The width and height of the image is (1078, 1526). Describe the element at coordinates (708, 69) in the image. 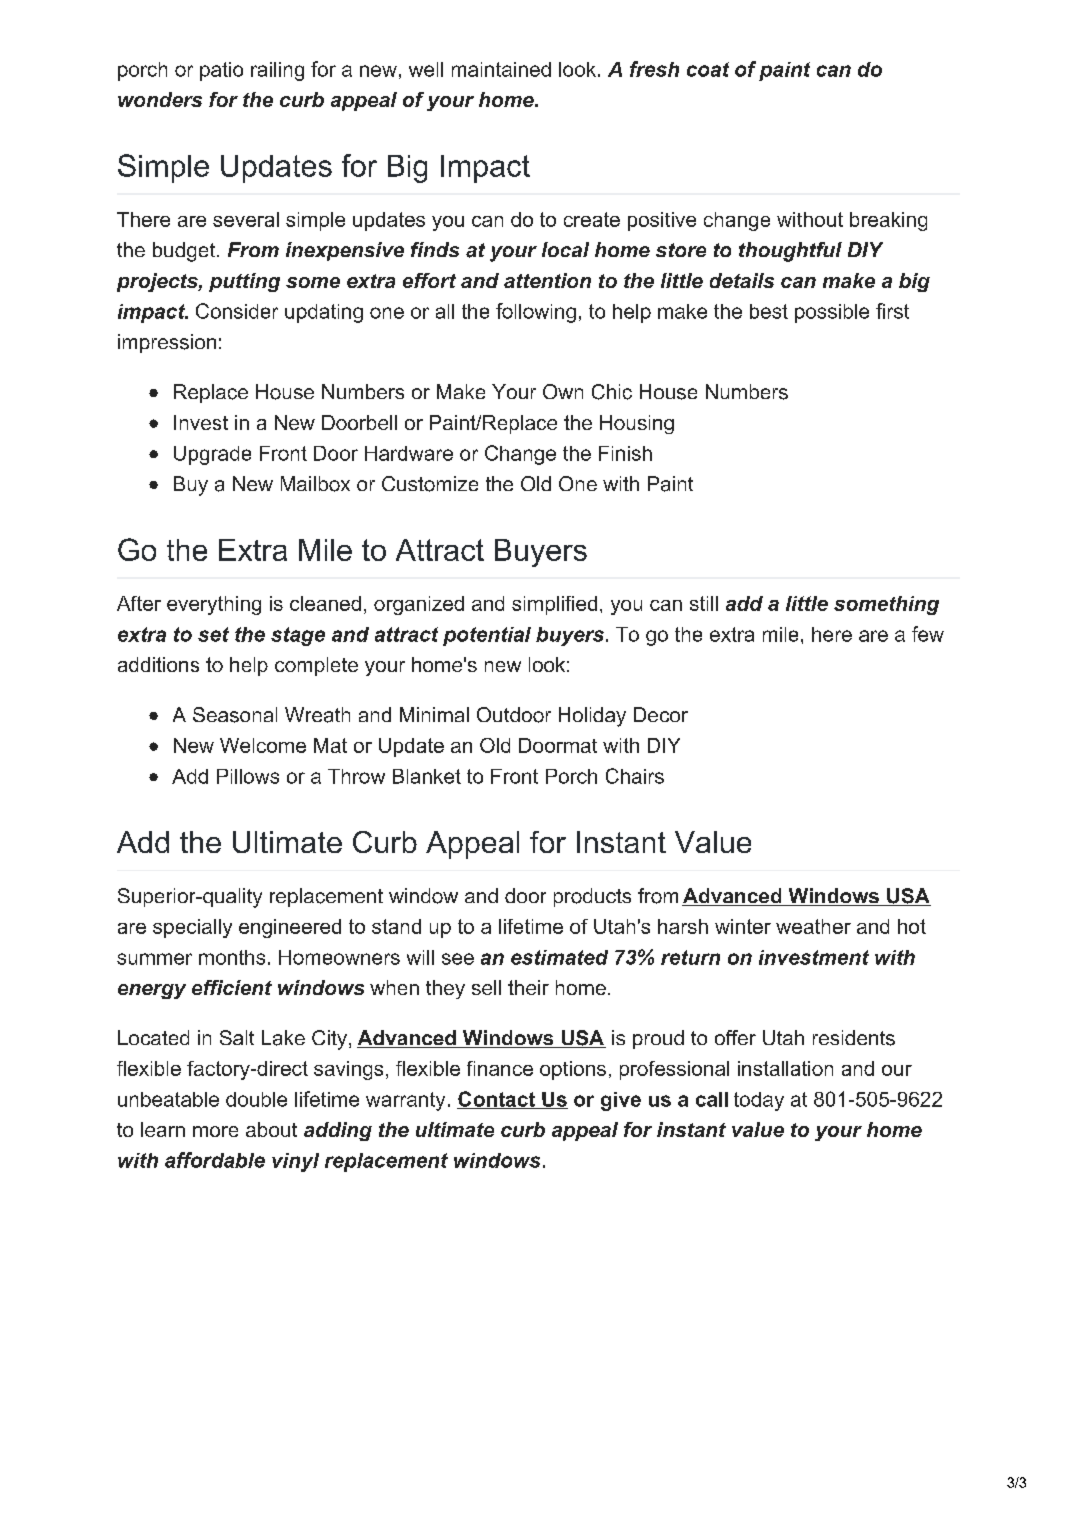

I see `coat` at that location.
